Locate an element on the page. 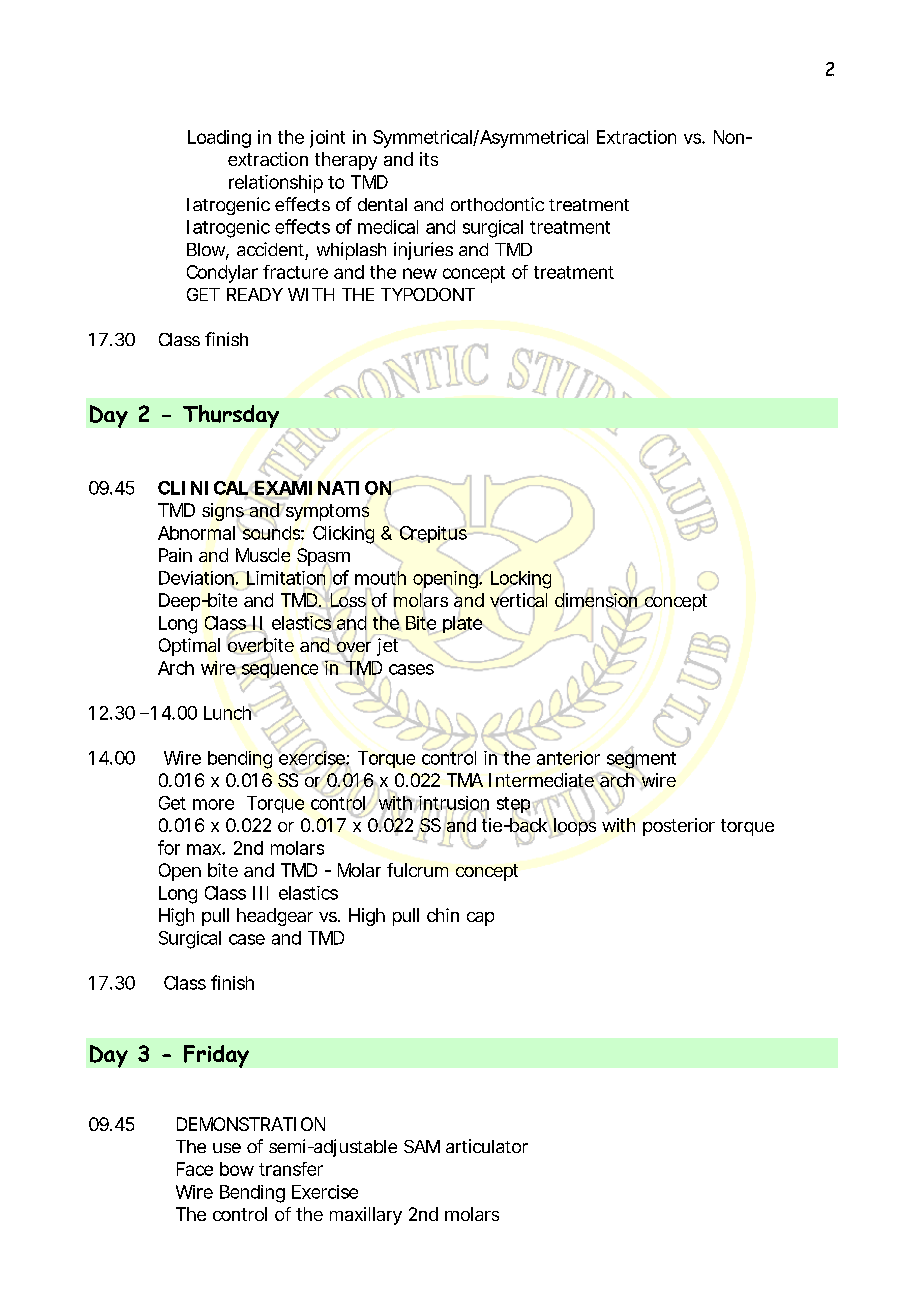  dimension is located at coordinates (596, 600).
